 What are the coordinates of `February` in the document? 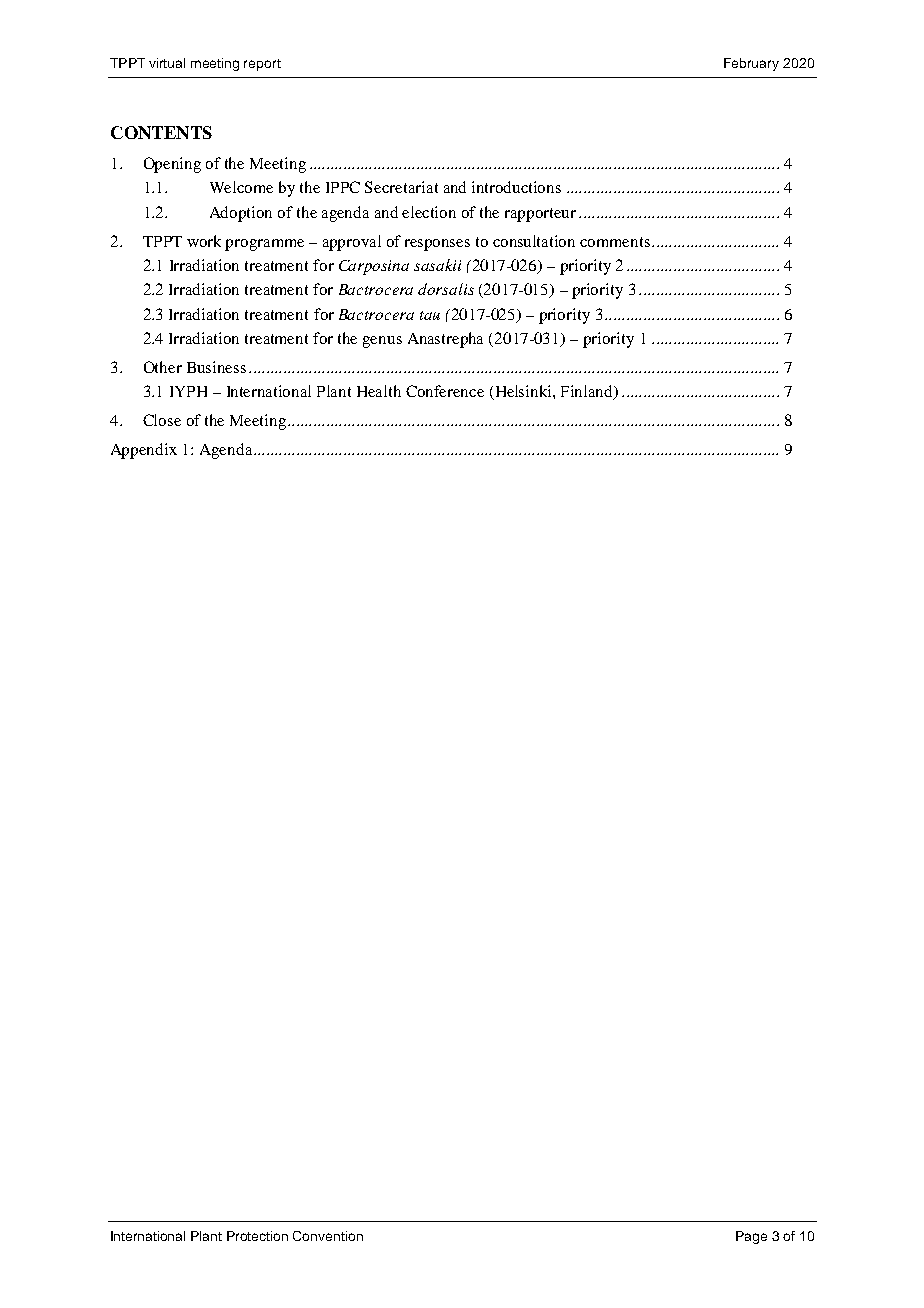 It's located at (751, 64).
